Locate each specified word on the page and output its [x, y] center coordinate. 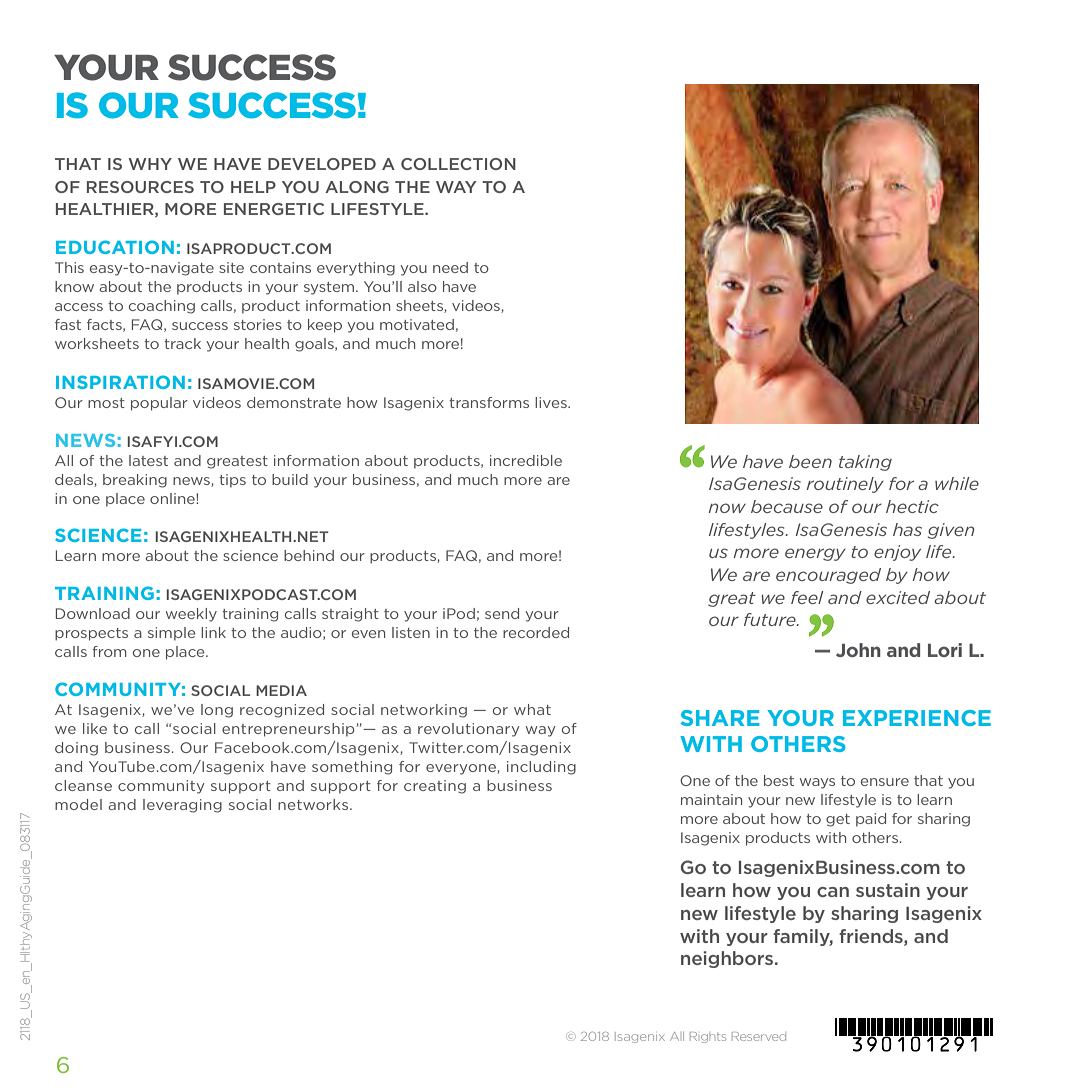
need [450, 267]
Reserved [759, 1036]
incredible [526, 460]
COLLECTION [458, 164]
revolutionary [468, 730]
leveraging [182, 806]
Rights [708, 1037]
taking [865, 463]
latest [148, 460]
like [95, 728]
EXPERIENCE [917, 718]
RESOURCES [140, 187]
